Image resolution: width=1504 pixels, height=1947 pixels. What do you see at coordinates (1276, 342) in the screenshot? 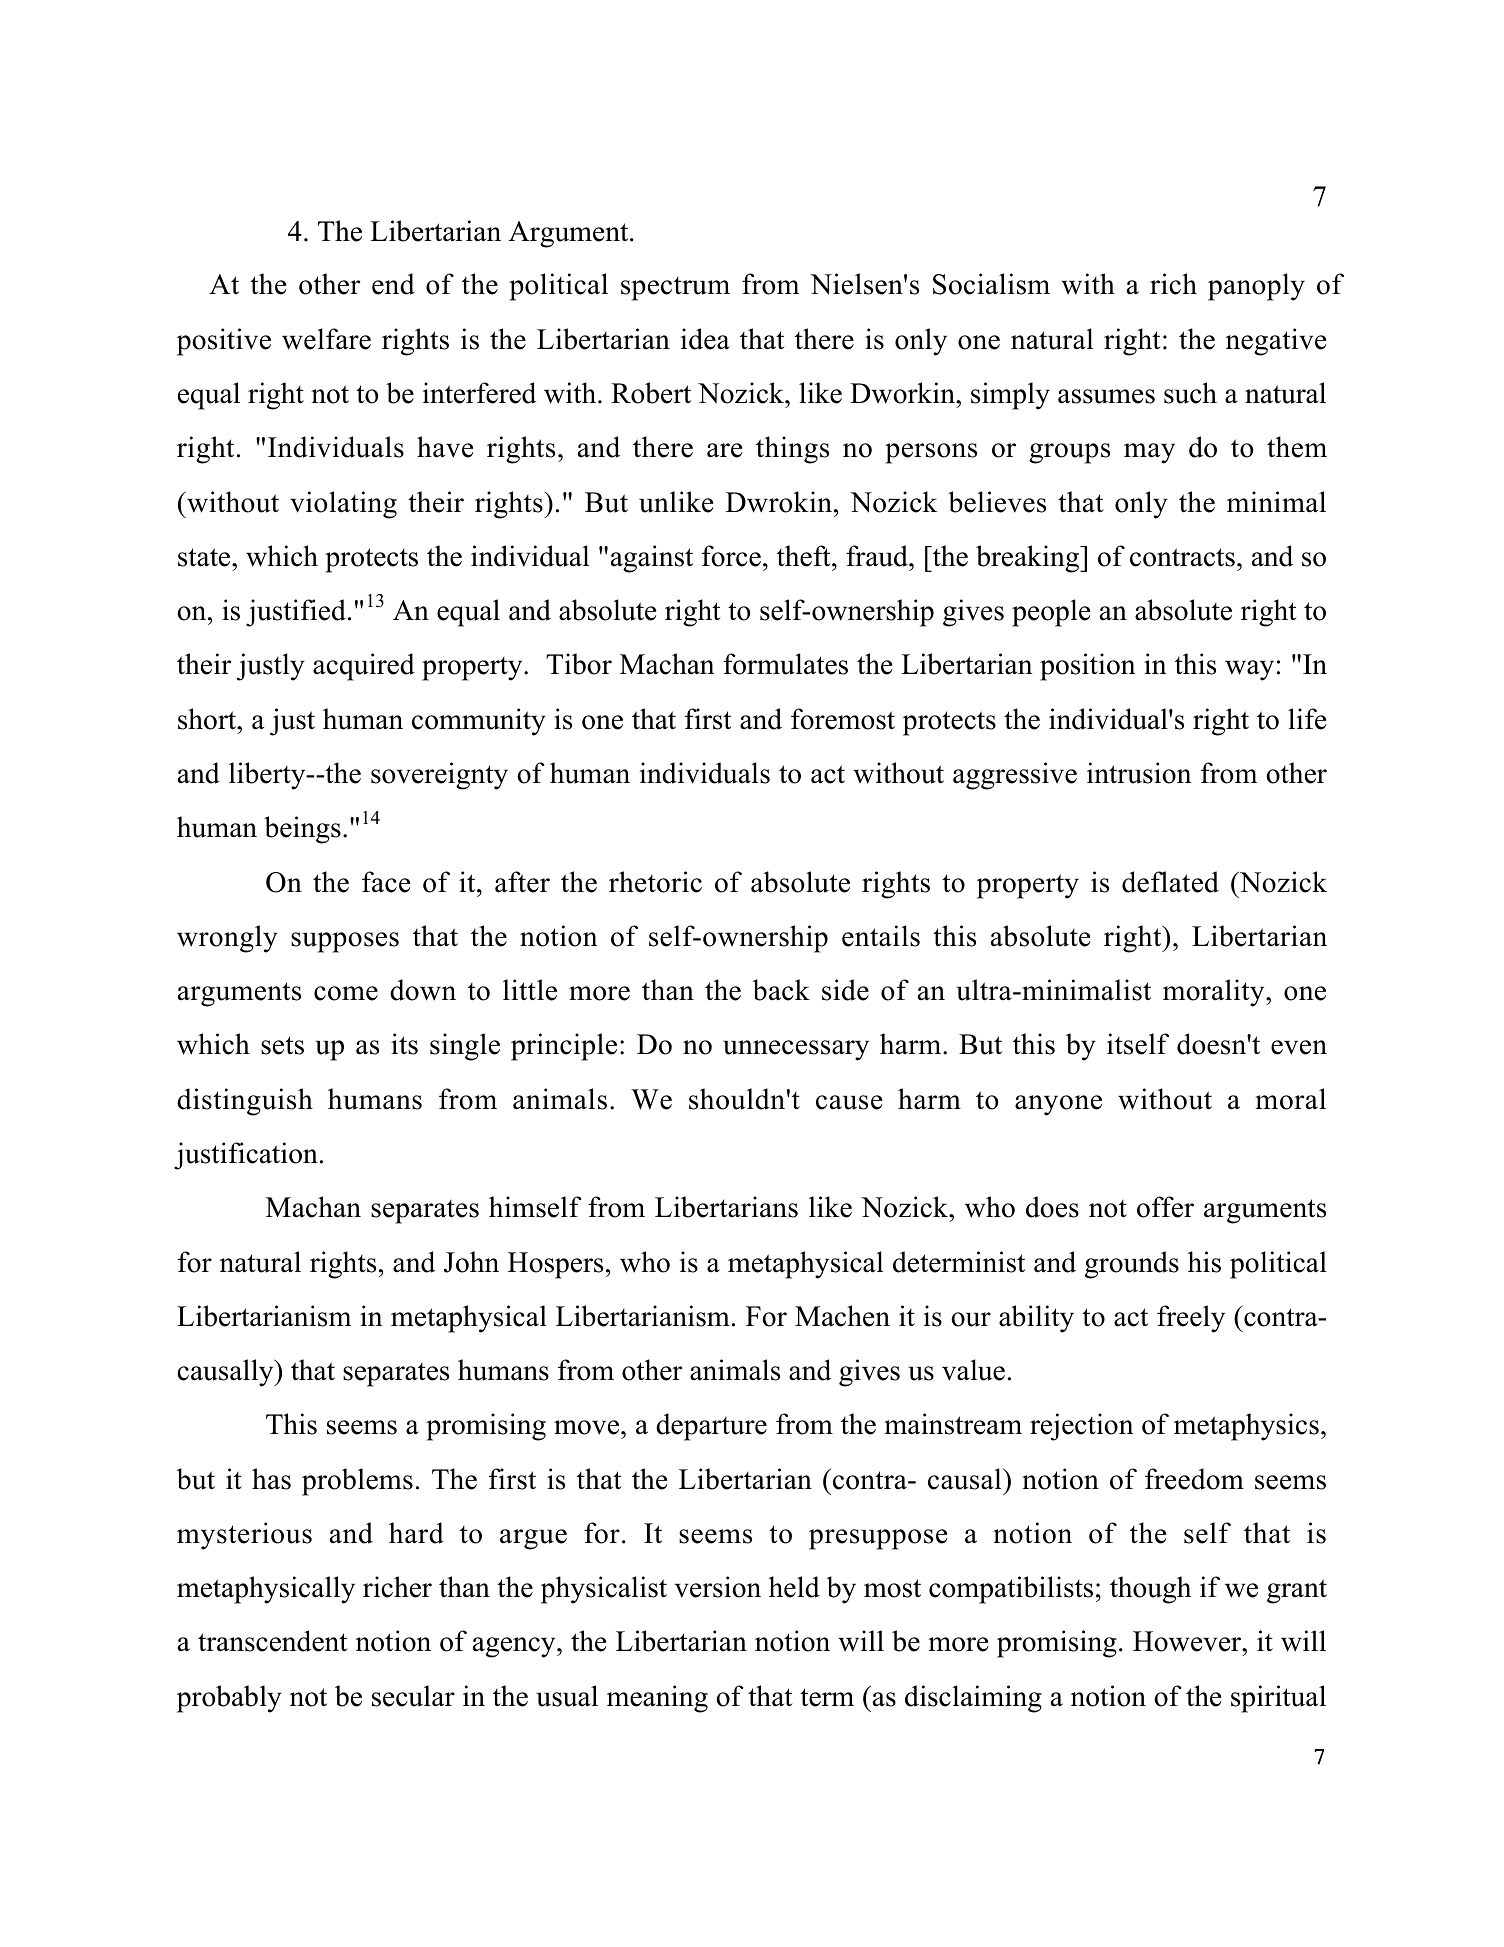
I see `negative` at bounding box center [1276, 342].
